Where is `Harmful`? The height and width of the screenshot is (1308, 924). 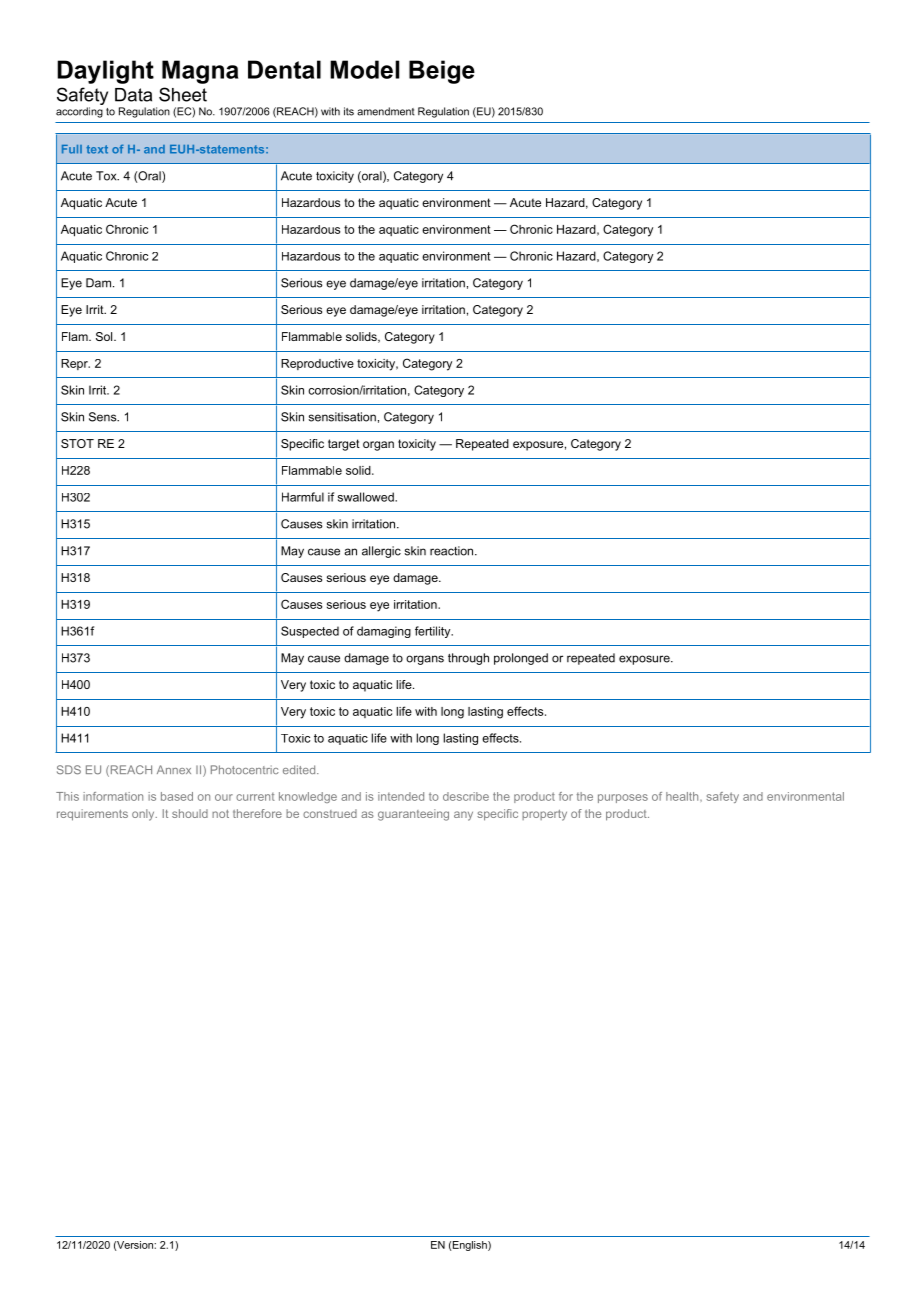 Harmful is located at coordinates (303, 497).
